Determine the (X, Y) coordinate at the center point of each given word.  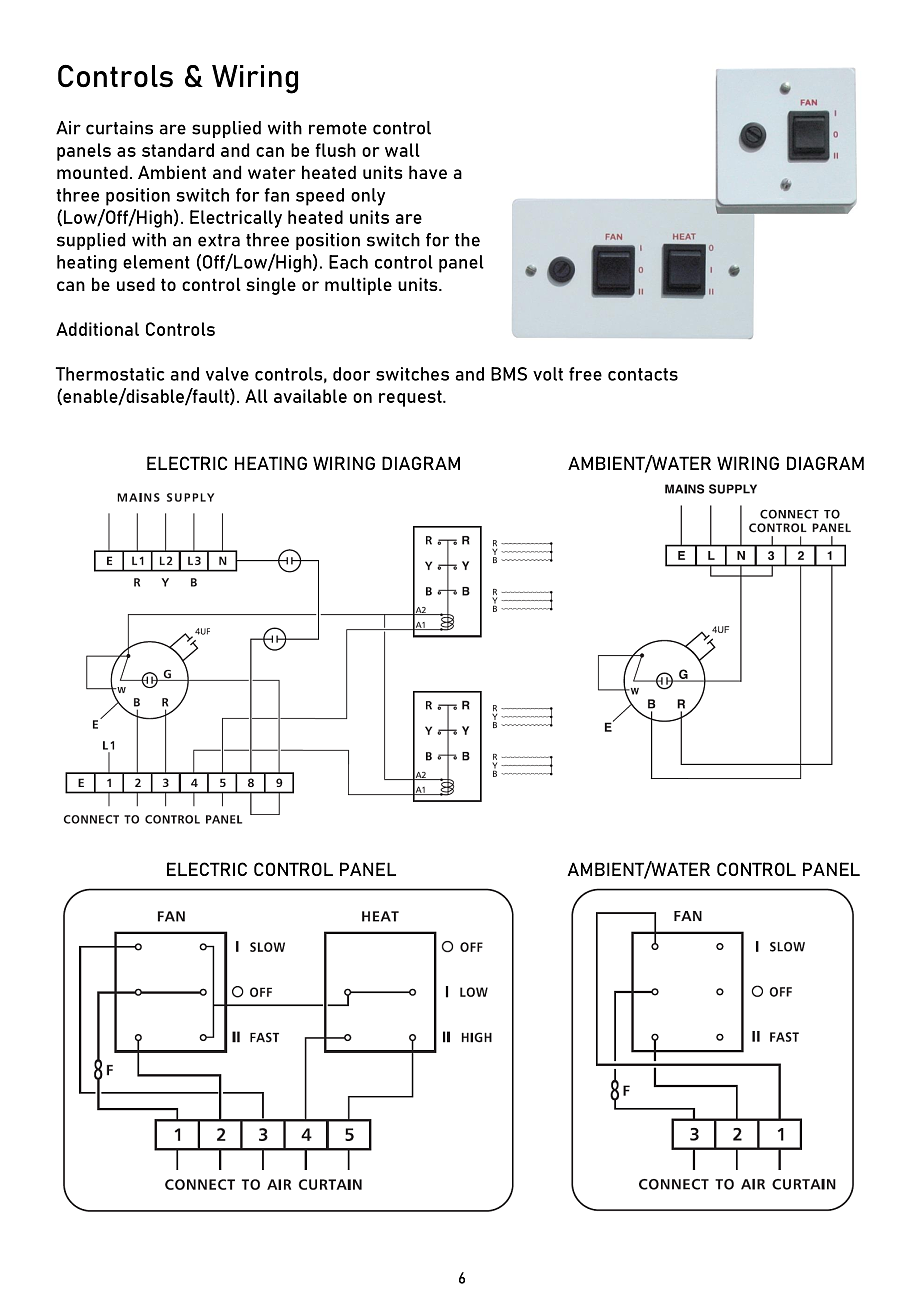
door (351, 374)
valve (227, 374)
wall (402, 150)
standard (178, 150)
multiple (358, 286)
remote (338, 128)
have (428, 172)
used (136, 284)
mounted (92, 172)
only (368, 197)
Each (348, 262)
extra (219, 240)
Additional (97, 329)
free (585, 374)
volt (548, 374)
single (271, 286)
